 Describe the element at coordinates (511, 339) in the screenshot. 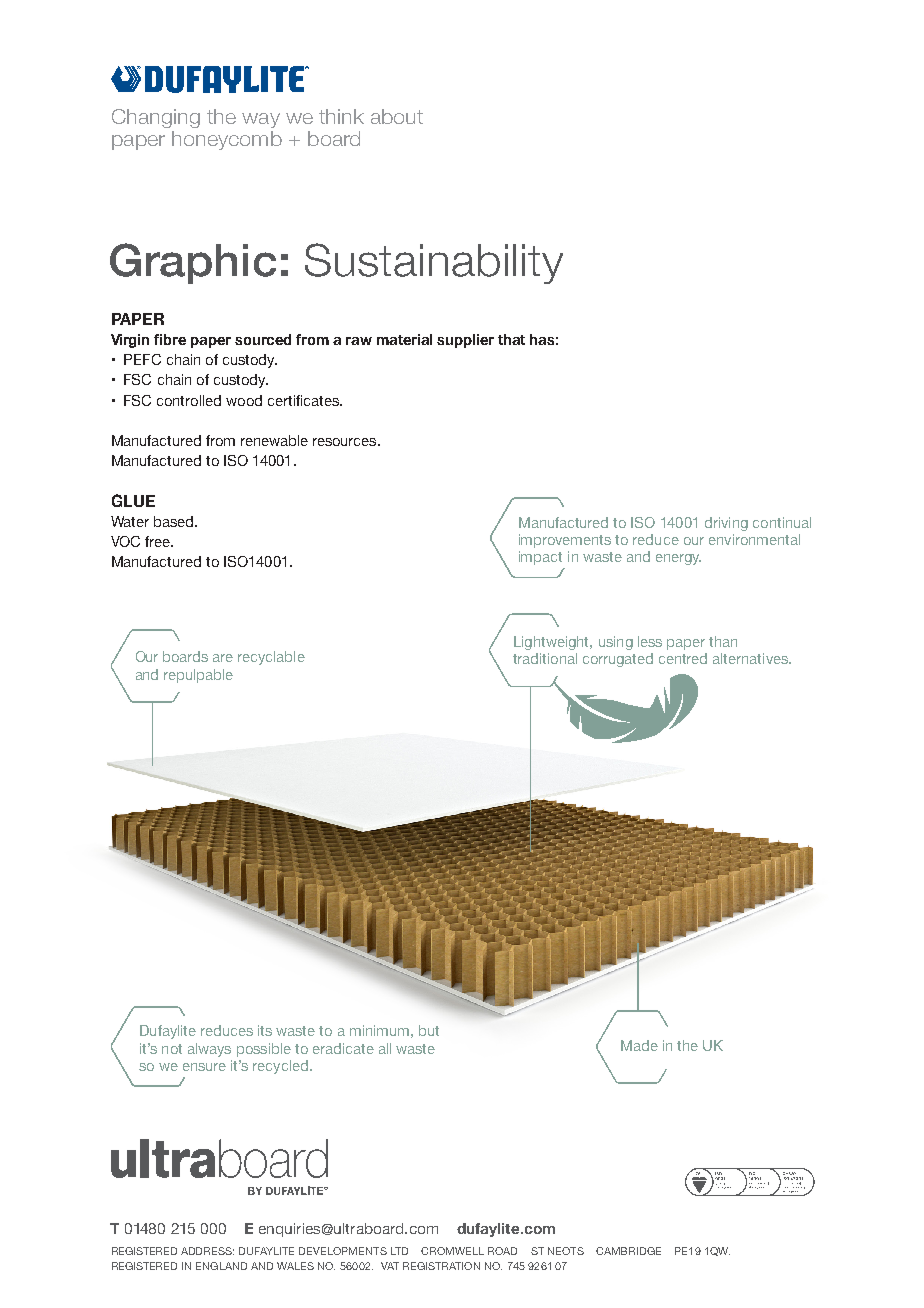

I see `that` at that location.
